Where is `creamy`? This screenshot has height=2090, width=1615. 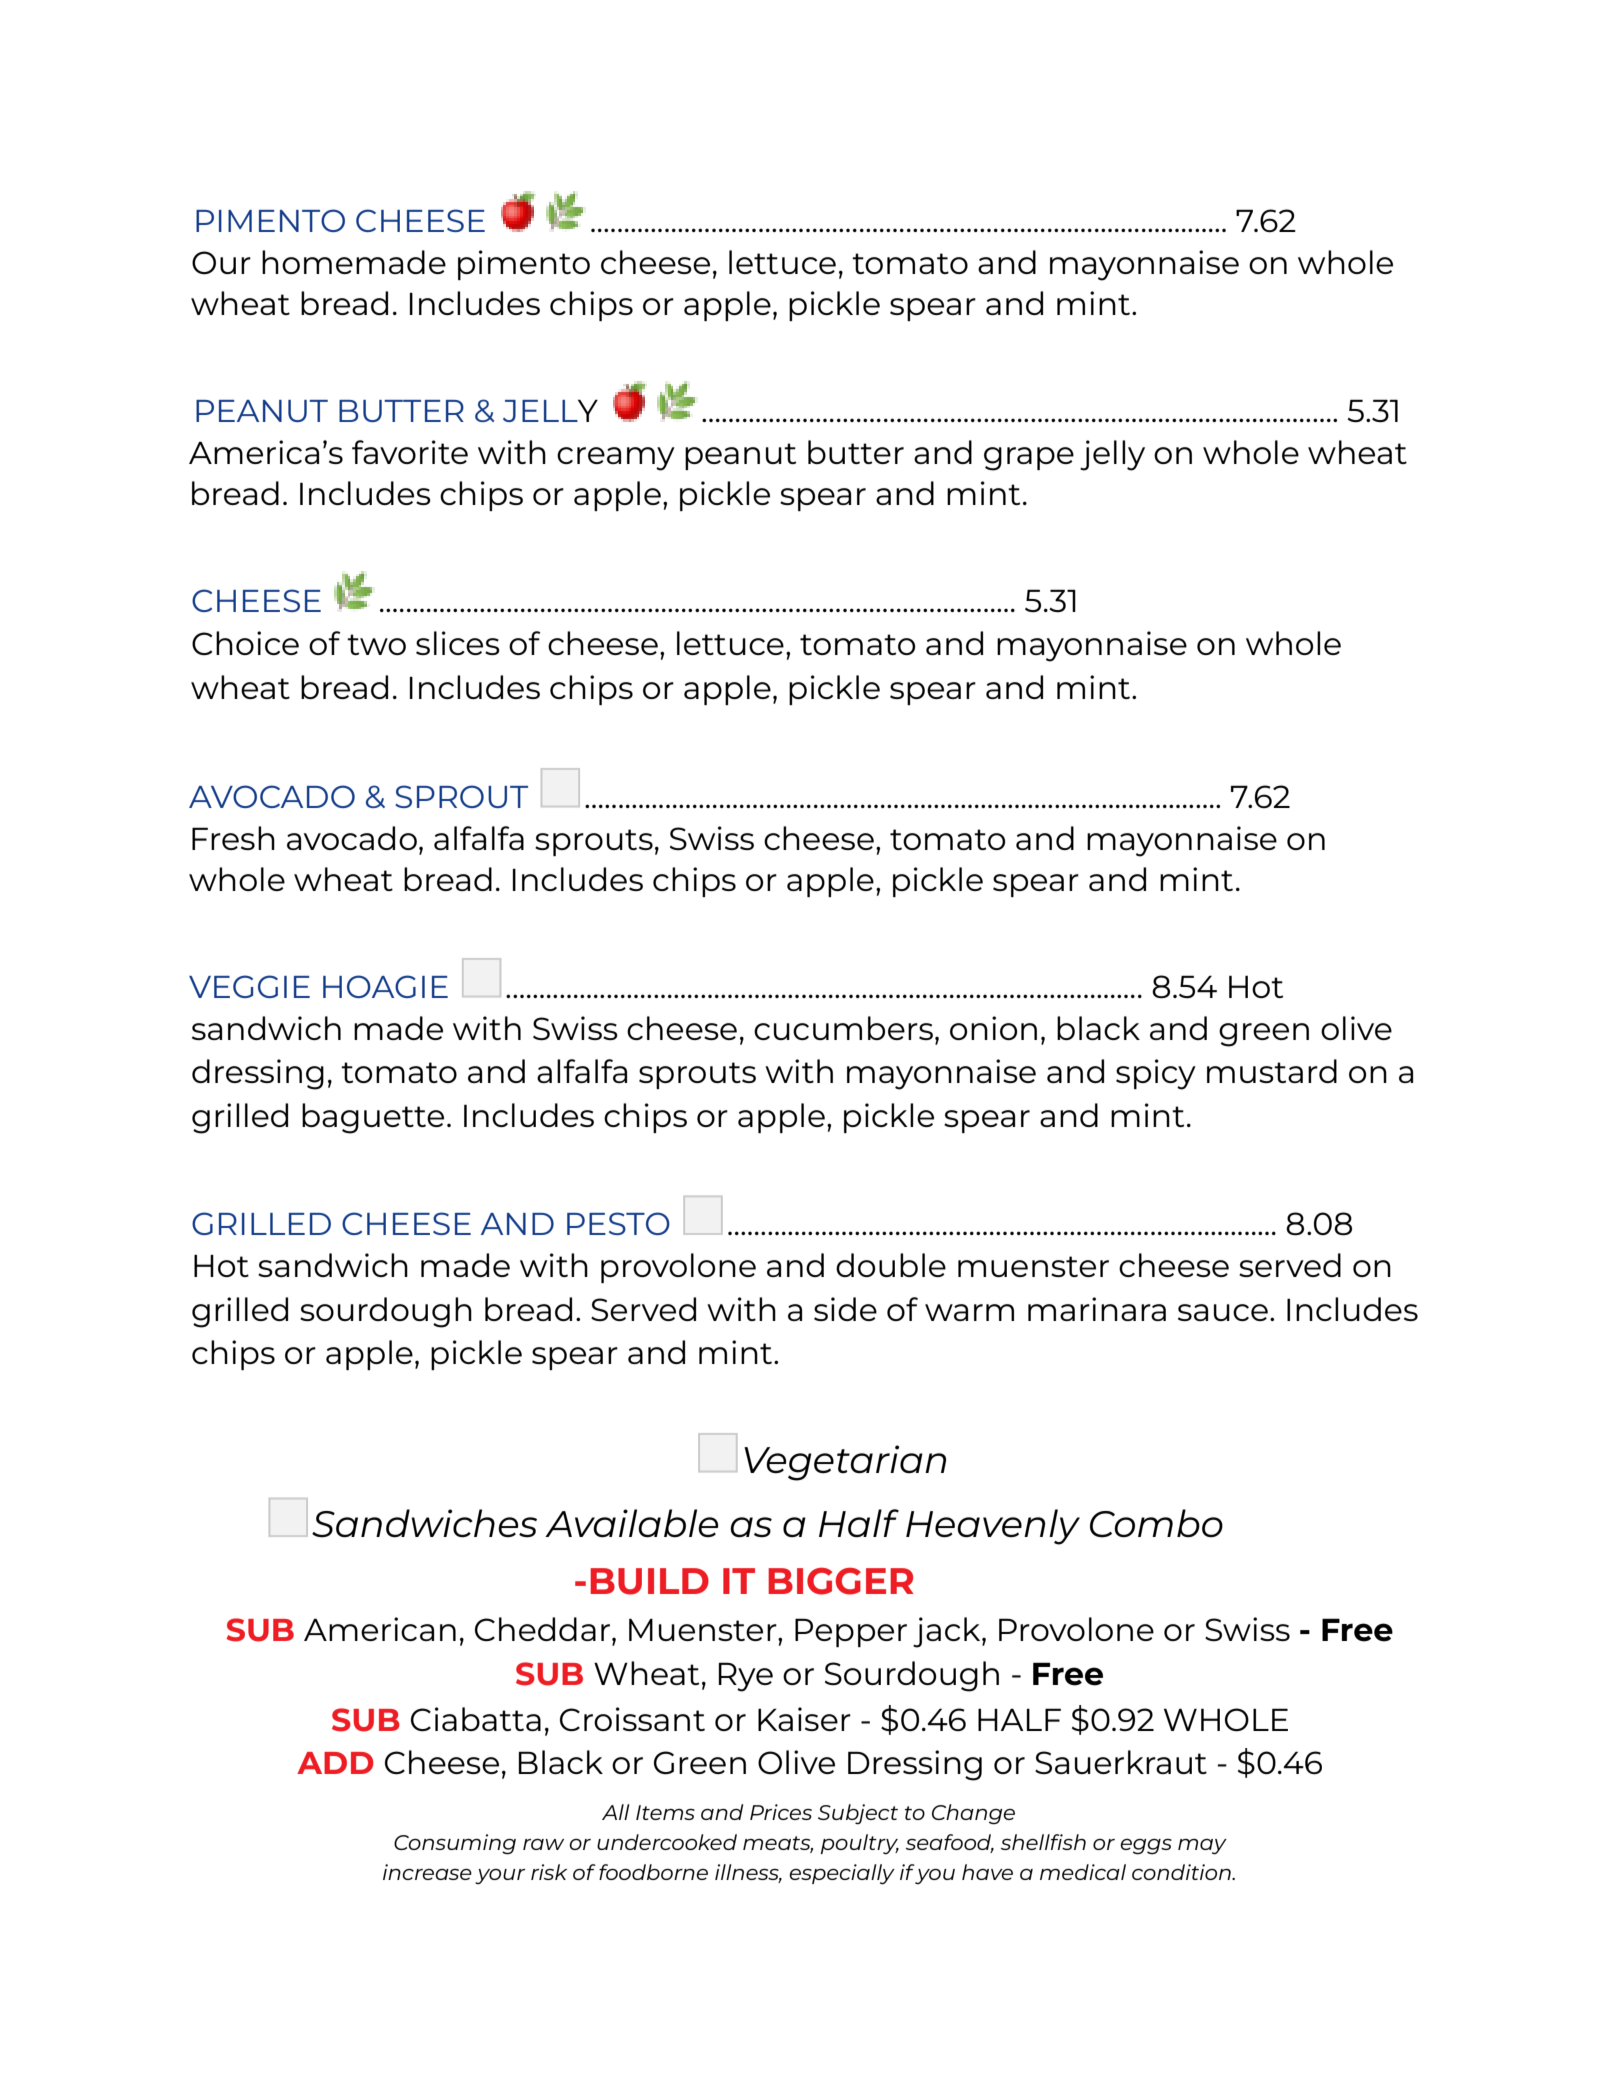
creamy is located at coordinates (616, 459).
